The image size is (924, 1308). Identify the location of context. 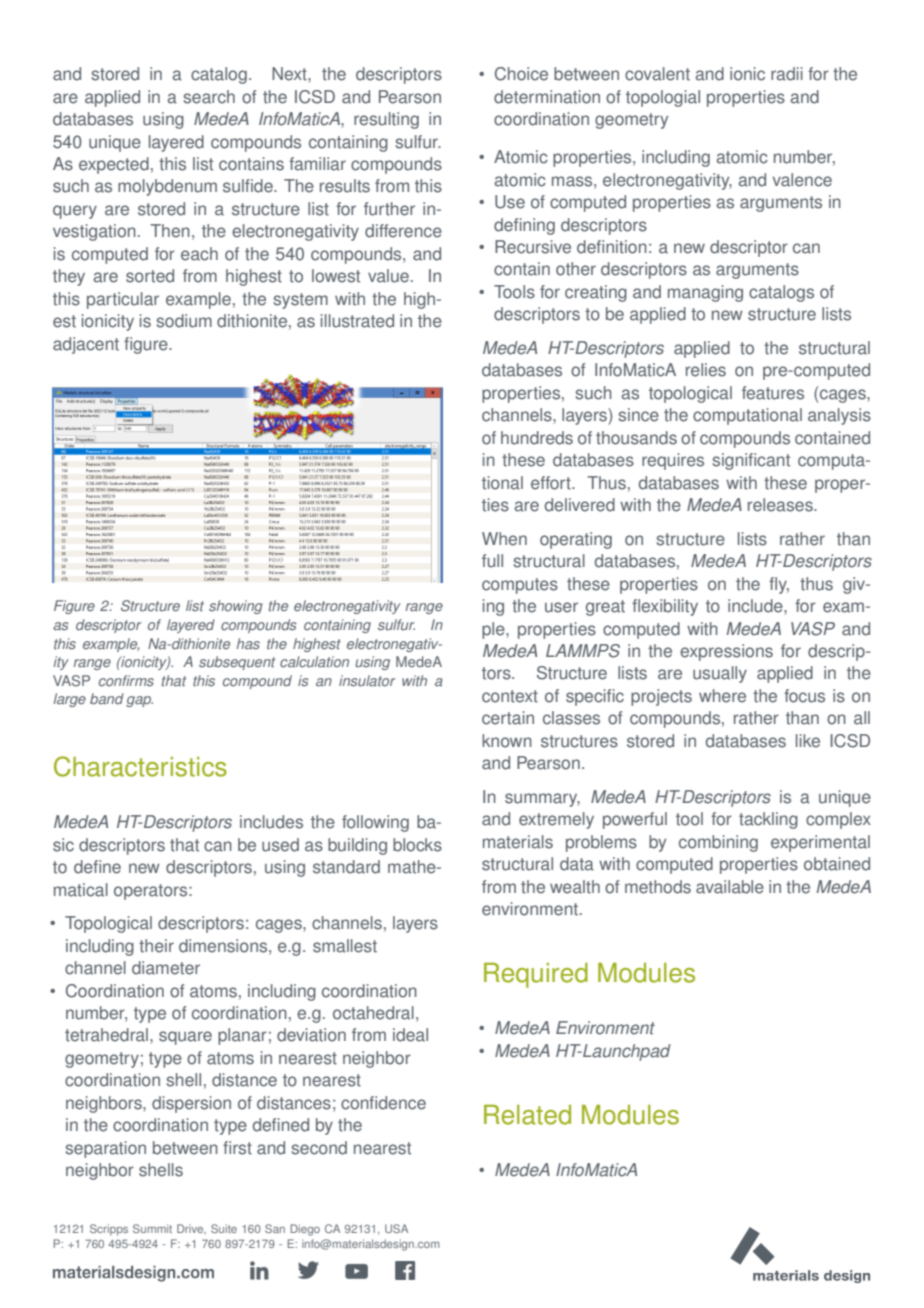
(510, 696).
